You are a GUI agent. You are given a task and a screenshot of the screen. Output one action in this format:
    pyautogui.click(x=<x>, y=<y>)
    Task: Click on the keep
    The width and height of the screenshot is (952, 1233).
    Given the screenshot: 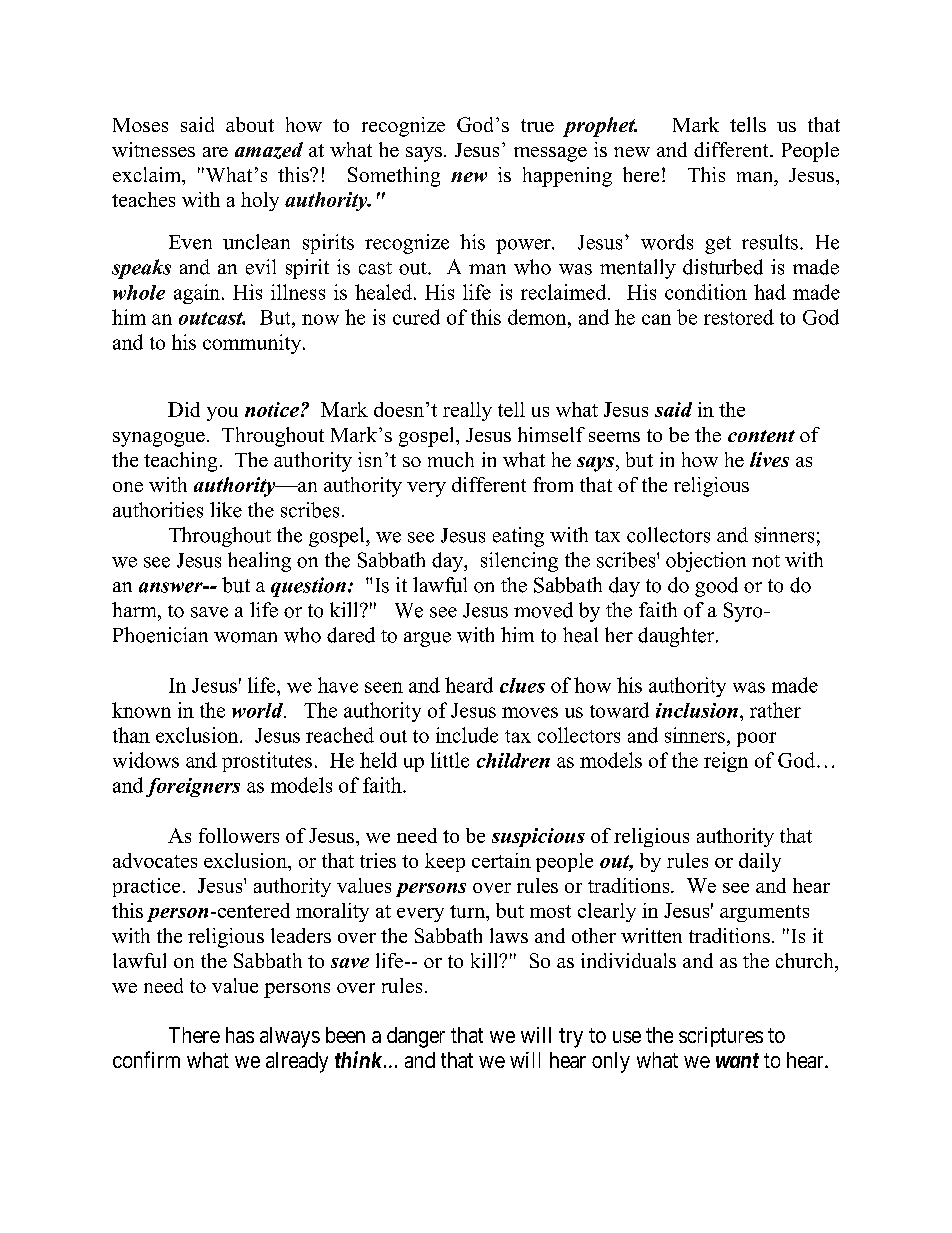 What is the action you would take?
    pyautogui.click(x=445, y=862)
